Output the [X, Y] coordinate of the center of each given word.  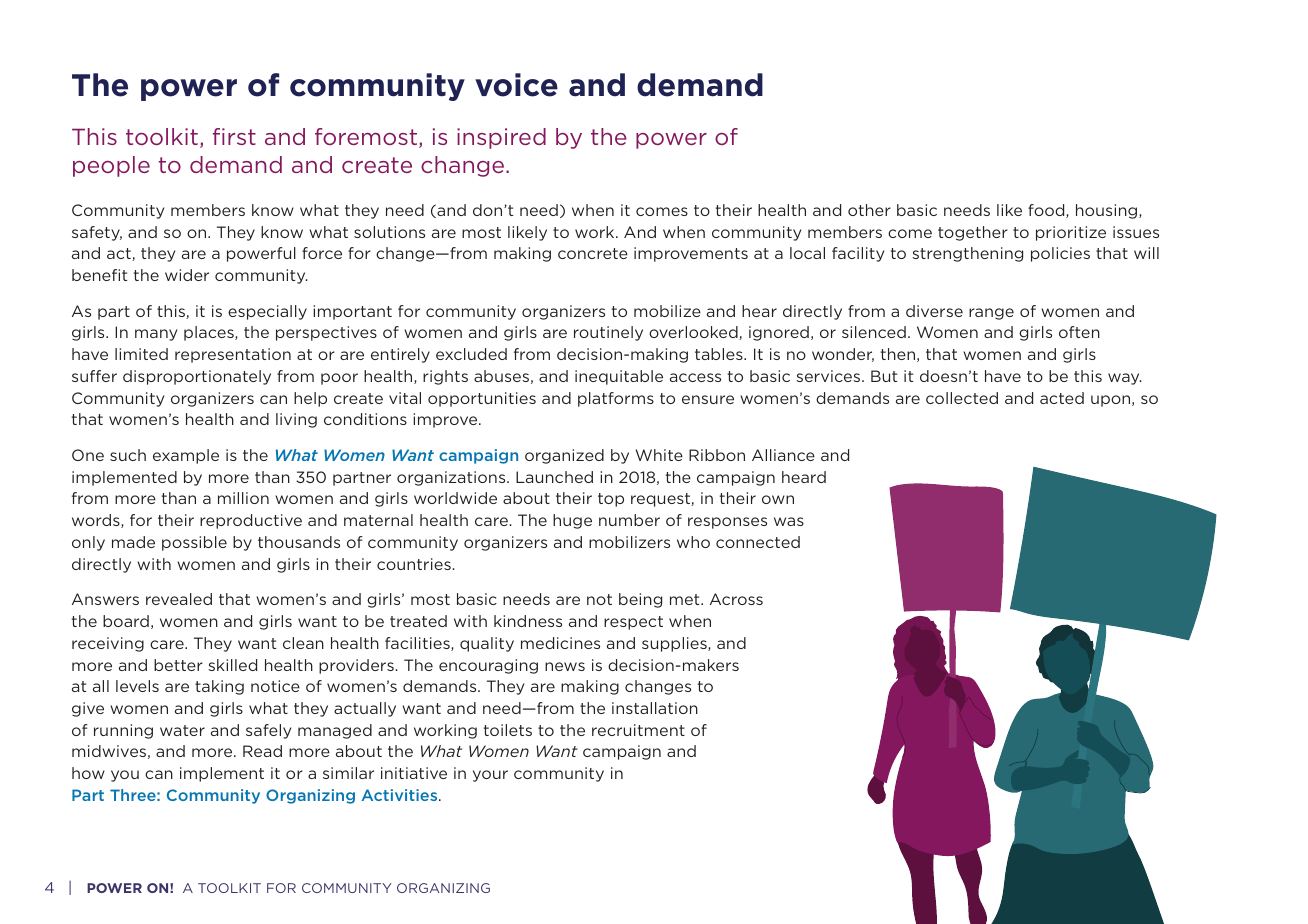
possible [194, 543]
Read [262, 751]
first [234, 136]
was [789, 521]
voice [516, 85]
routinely [608, 333]
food [1047, 211]
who [693, 542]
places [210, 333]
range [991, 314]
